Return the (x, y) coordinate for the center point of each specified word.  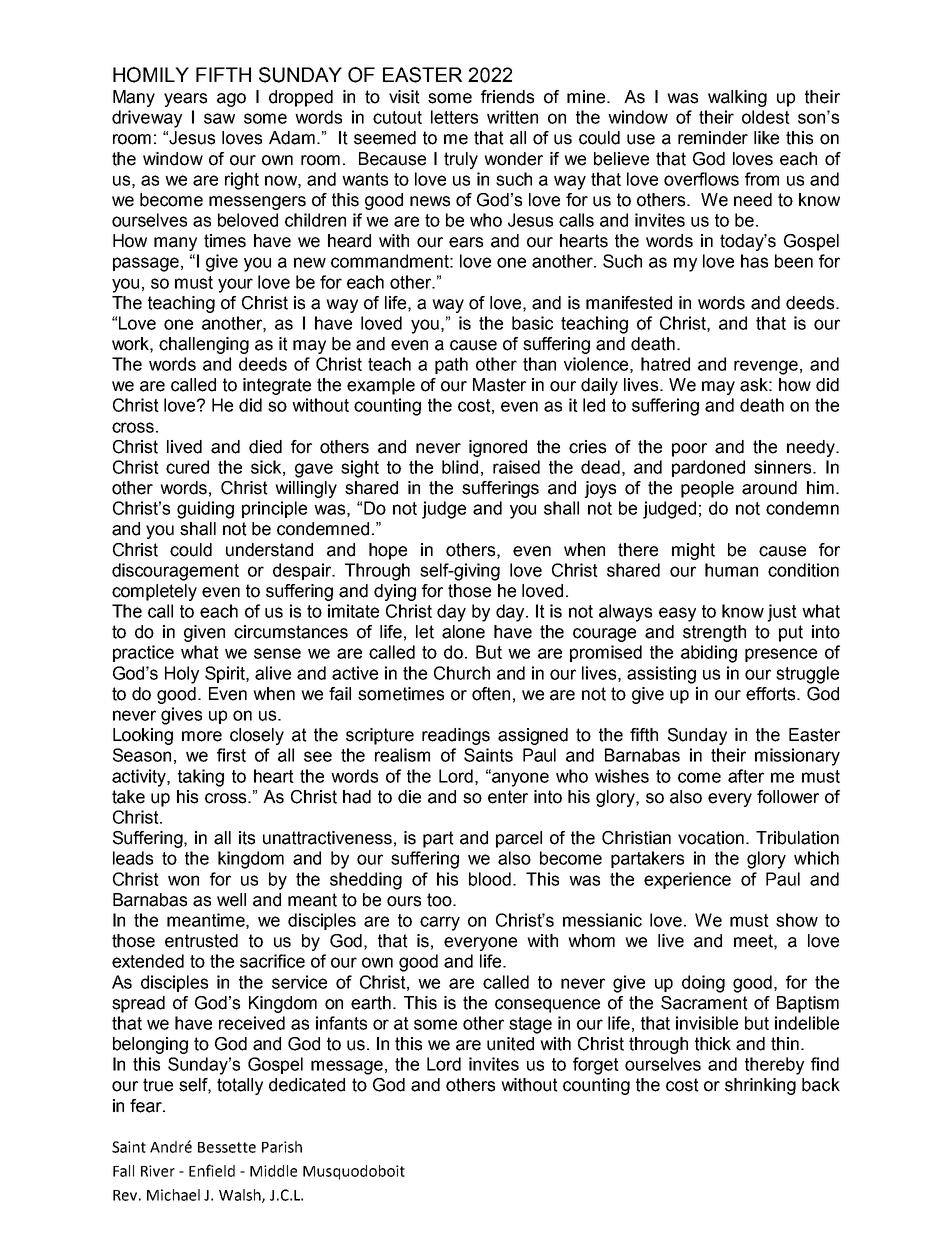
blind (460, 467)
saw (219, 118)
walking (737, 98)
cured (187, 467)
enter (508, 797)
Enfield (212, 1170)
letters (454, 117)
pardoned (708, 468)
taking (201, 778)
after (746, 776)
